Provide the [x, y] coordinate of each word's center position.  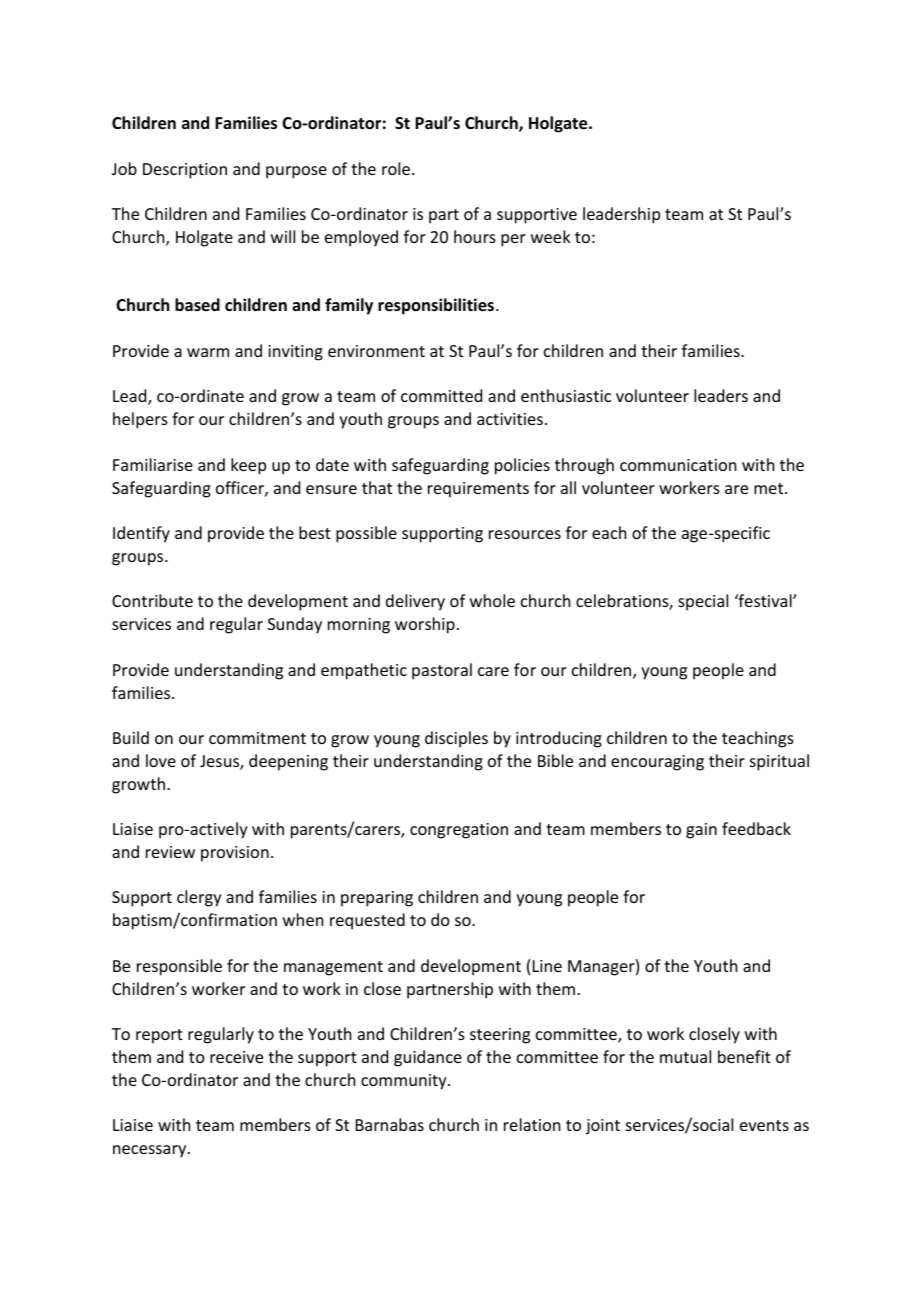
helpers [140, 420]
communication [678, 465]
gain [701, 831]
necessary [151, 1151]
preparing [377, 899]
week [551, 236]
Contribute [152, 600]
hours [475, 236]
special [703, 602]
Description [185, 171]
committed [441, 395]
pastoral [442, 671]
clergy [199, 898]
